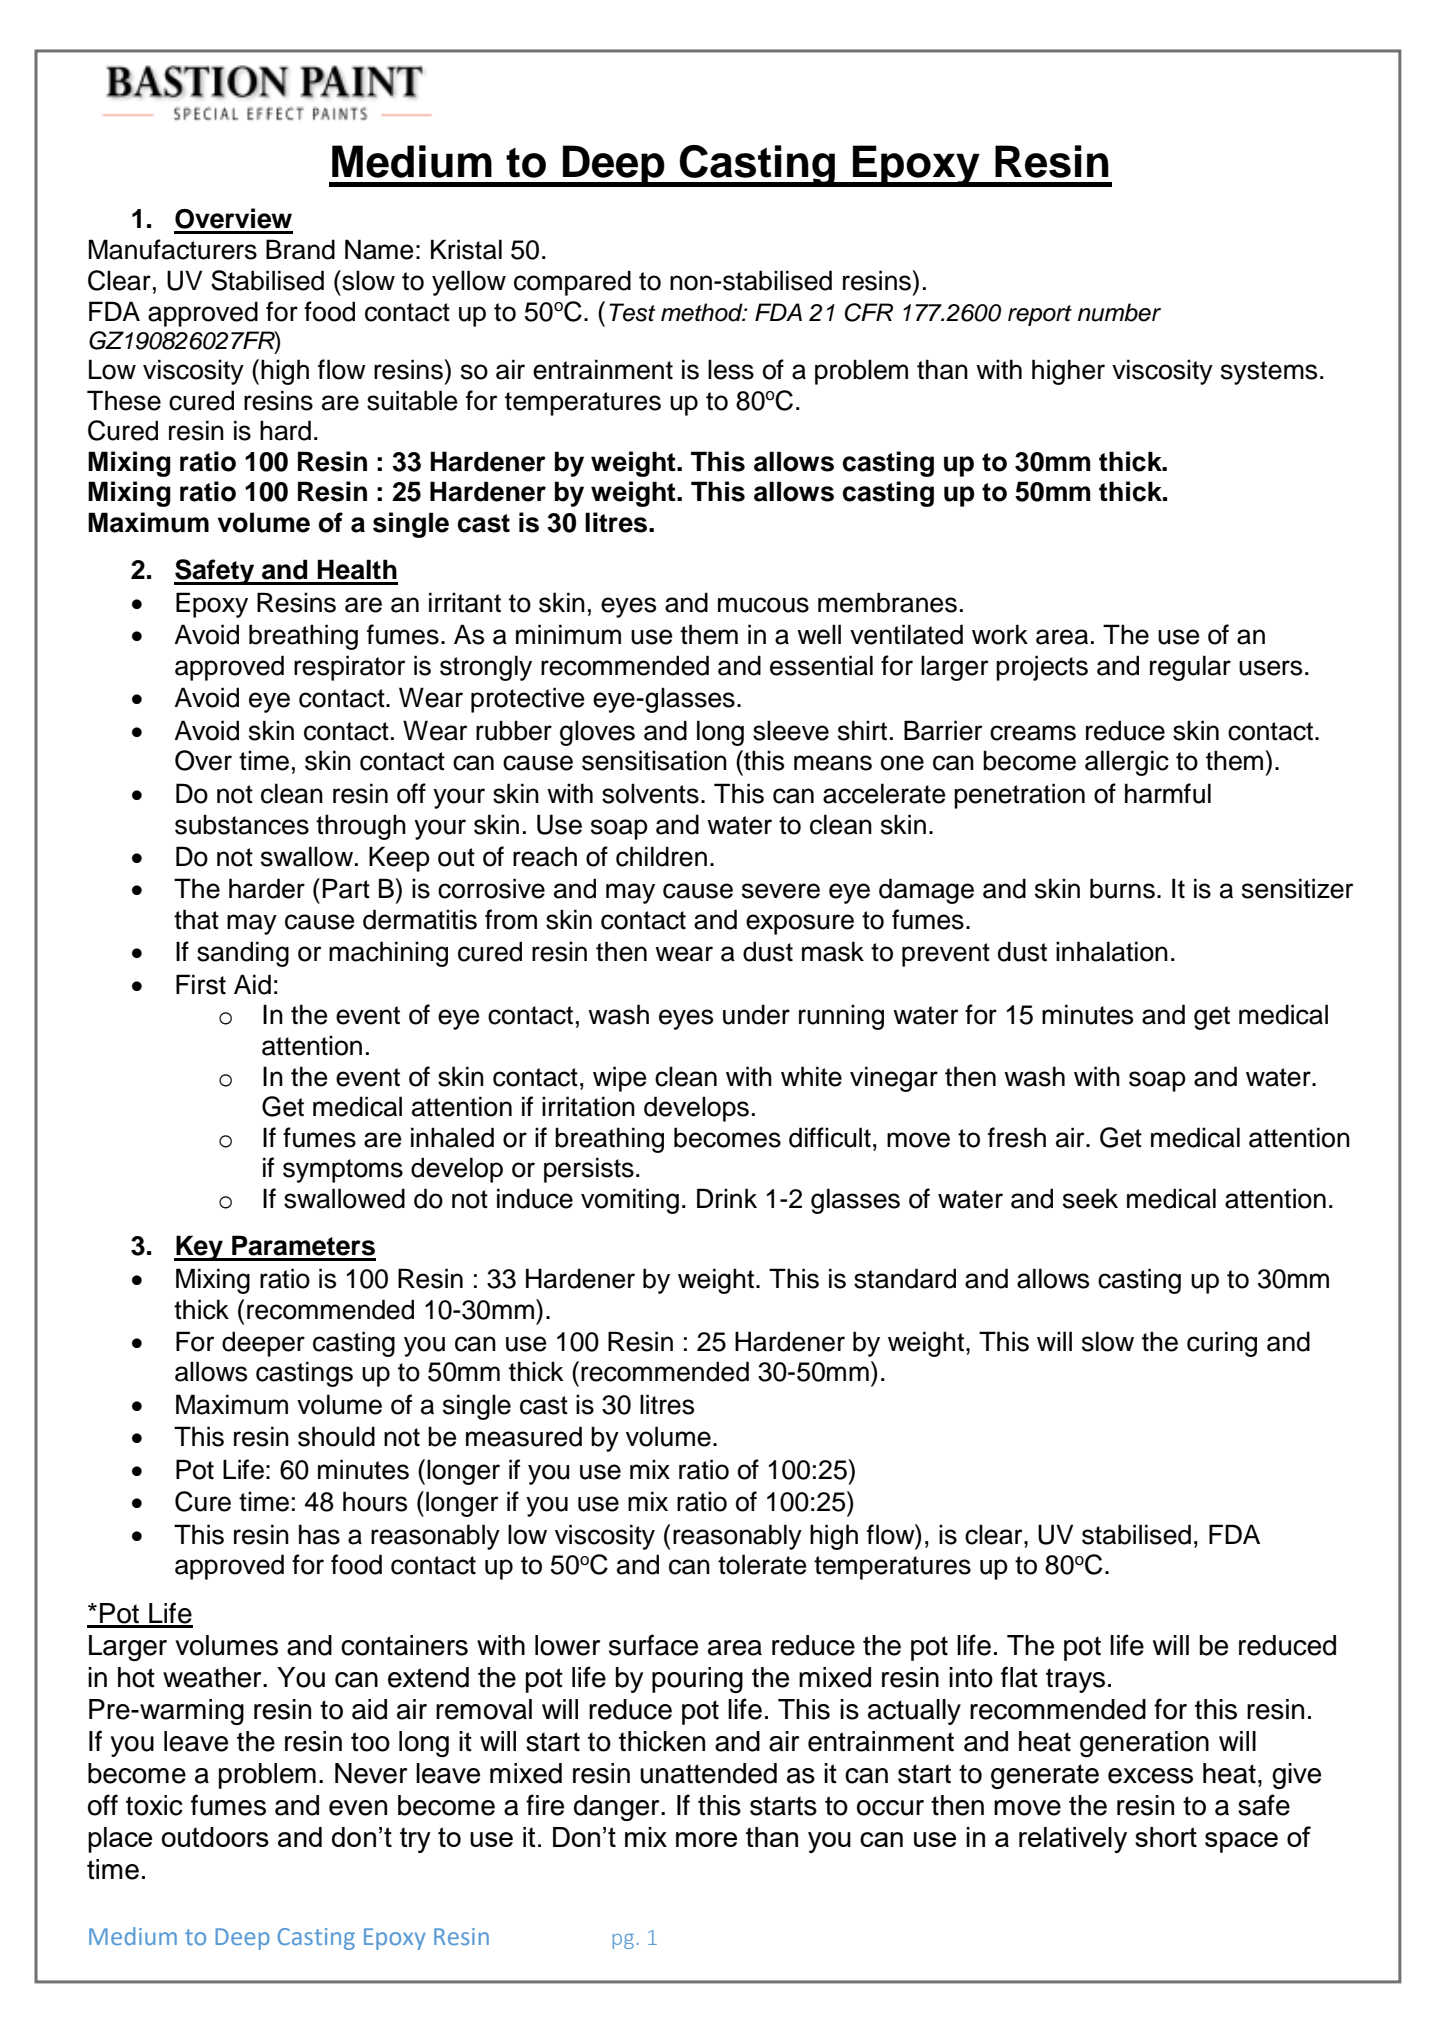  Describe the element at coordinates (300, 249) in the screenshot. I see `Brand` at that location.
